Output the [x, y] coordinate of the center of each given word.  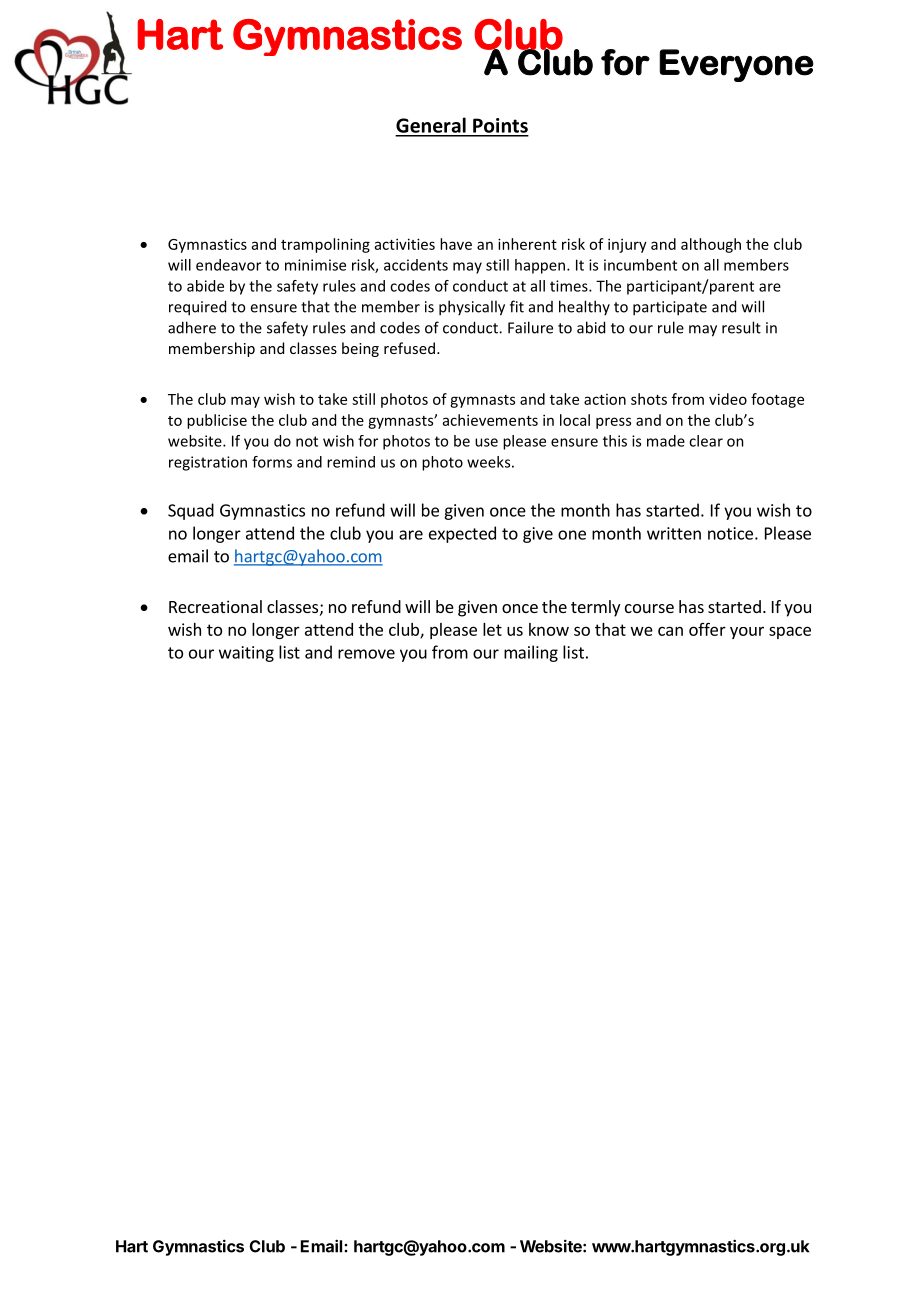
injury [627, 245]
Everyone [736, 65]
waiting [246, 654]
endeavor [228, 265]
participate [670, 308]
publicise [217, 421]
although [711, 245]
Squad [191, 511]
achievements [490, 420]
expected [462, 534]
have [456, 244]
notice [730, 533]
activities [405, 244]
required [197, 308]
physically [472, 308]
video [728, 399]
